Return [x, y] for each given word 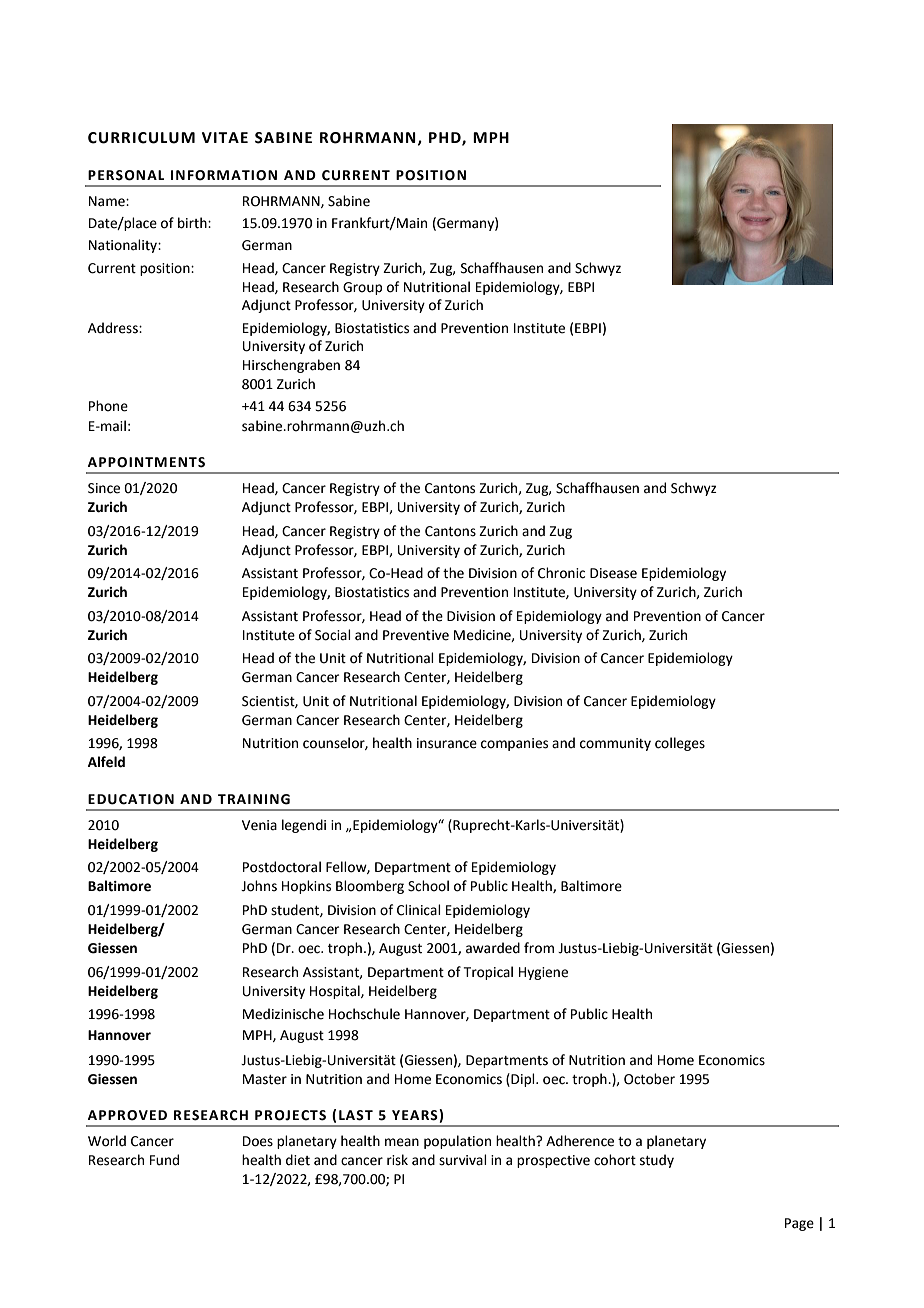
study [657, 1161]
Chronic [561, 573]
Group [362, 288]
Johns [259, 886]
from [539, 948]
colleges [680, 744]
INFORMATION [224, 175]
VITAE [225, 137]
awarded [493, 948]
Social [333, 635]
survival [463, 1160]
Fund [164, 1160]
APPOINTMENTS [146, 462]
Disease [613, 573]
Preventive [416, 635]
